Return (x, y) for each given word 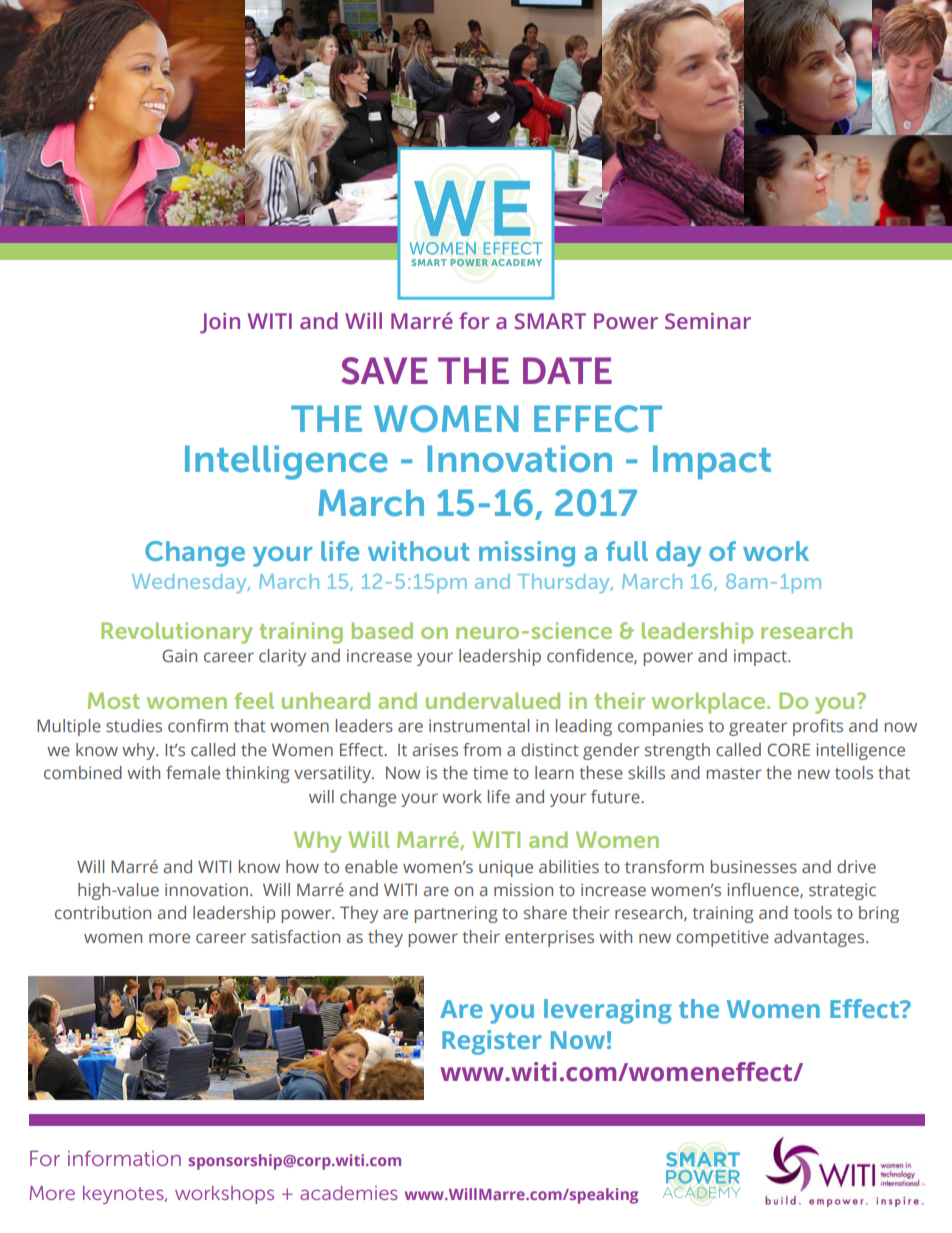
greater (758, 728)
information (124, 1158)
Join (220, 323)
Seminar (708, 321)
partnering (456, 914)
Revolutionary (177, 633)
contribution (103, 912)
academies (349, 1193)
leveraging (608, 1011)
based (382, 630)
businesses (754, 866)
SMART (550, 321)
